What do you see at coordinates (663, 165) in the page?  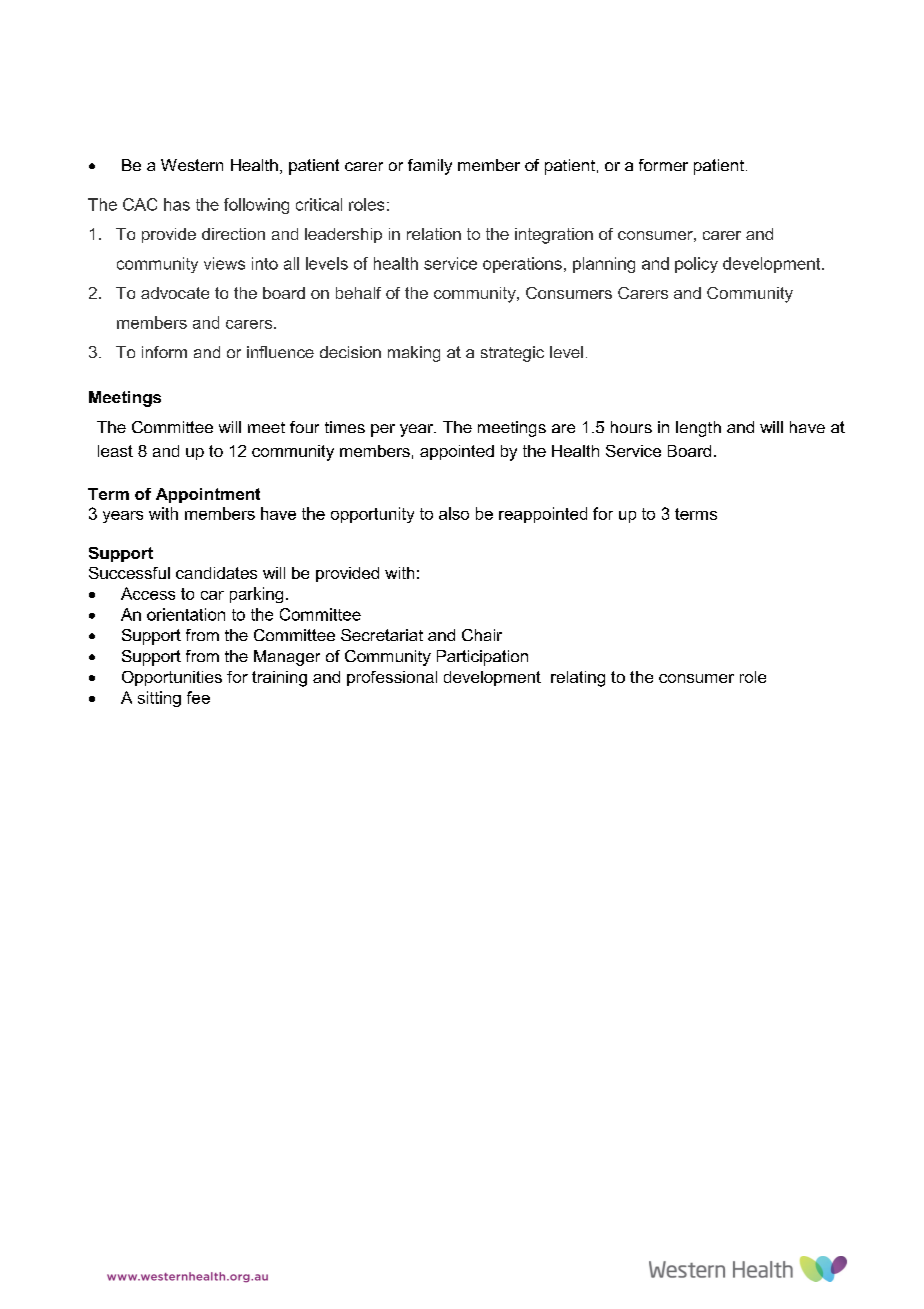 I see `former` at bounding box center [663, 165].
